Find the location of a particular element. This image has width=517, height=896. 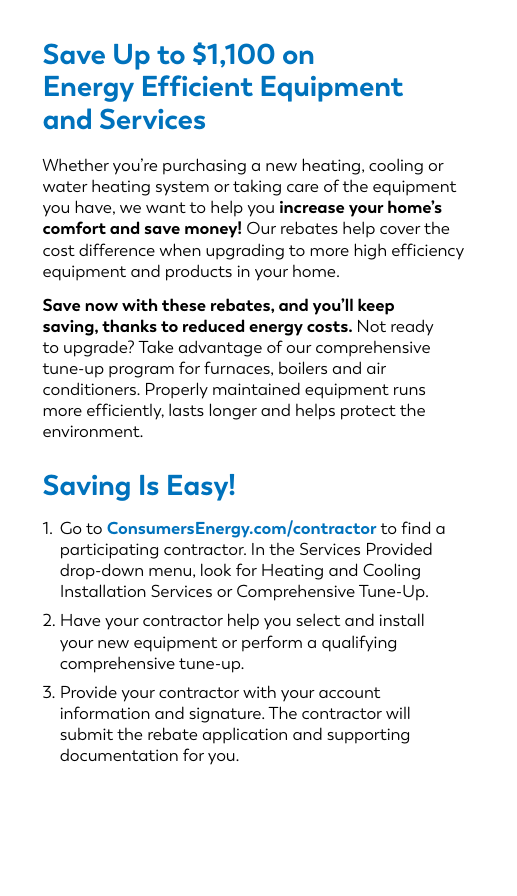

find is located at coordinates (415, 527).
